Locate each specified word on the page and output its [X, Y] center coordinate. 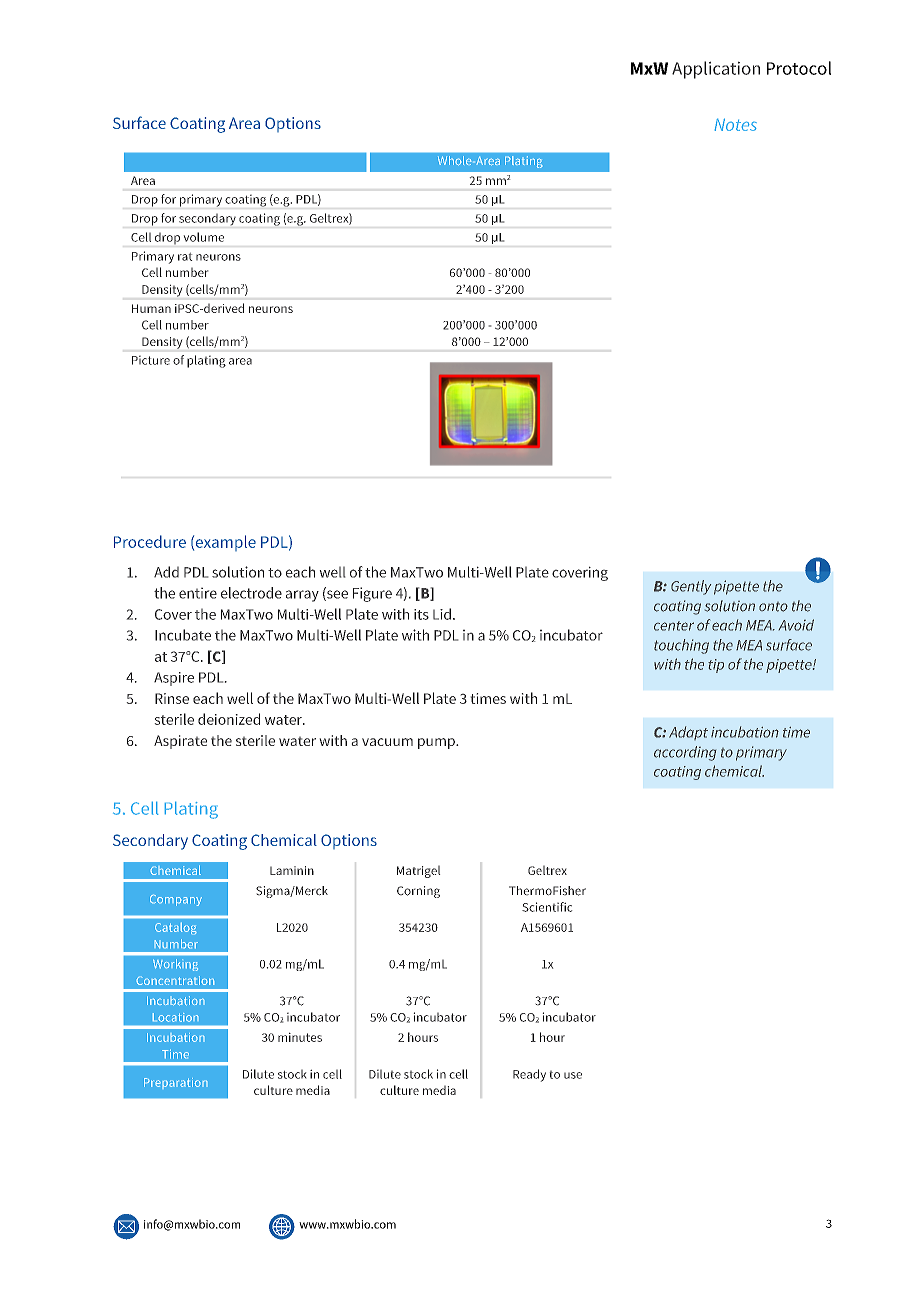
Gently [691, 587]
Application [716, 70]
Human [151, 308]
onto [773, 607]
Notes [736, 125]
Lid [442, 614]
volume [204, 237]
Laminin [292, 870]
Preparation [175, 1082]
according [685, 753]
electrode [251, 593]
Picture [151, 360]
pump [437, 743]
